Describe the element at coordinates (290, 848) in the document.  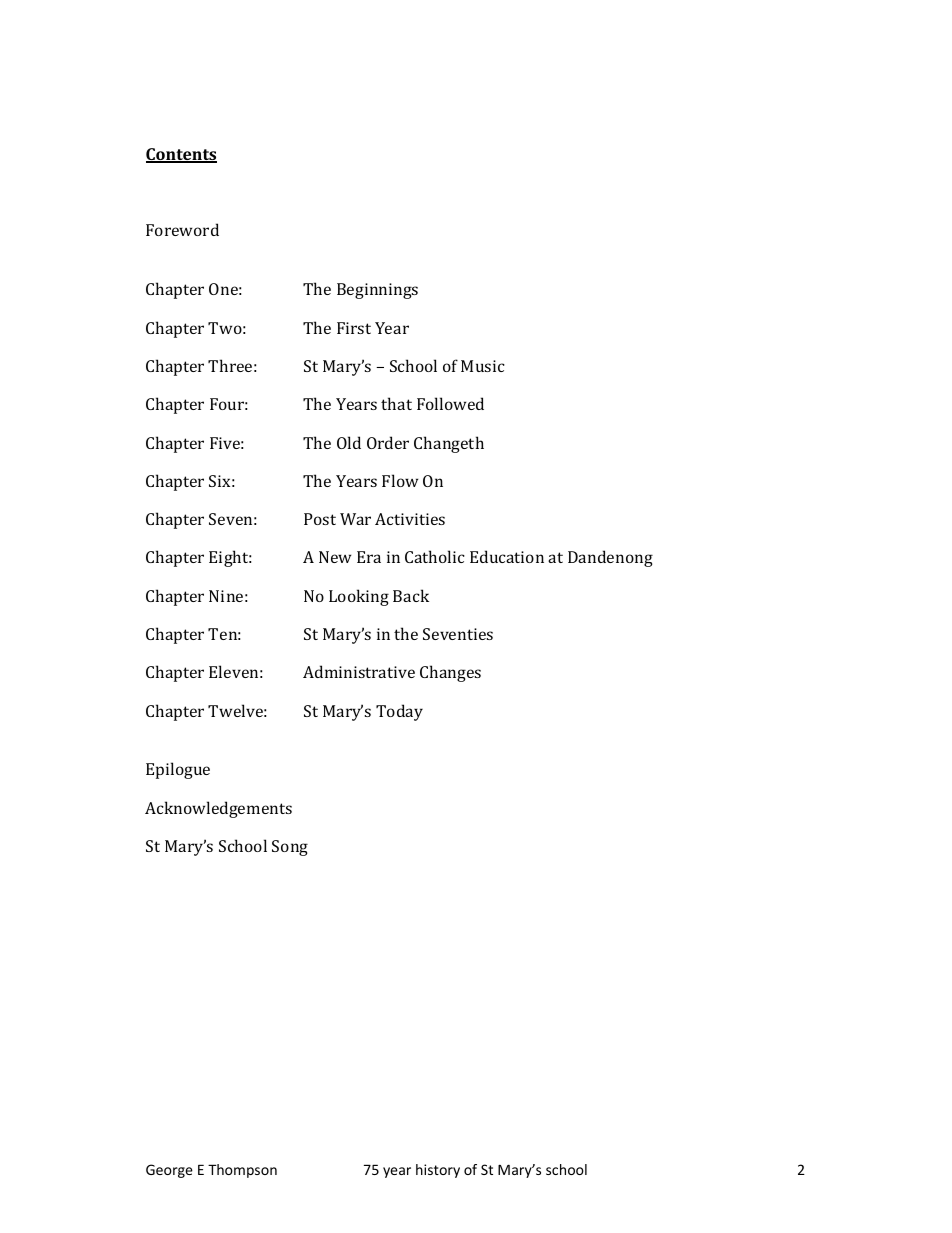
I see `Song` at that location.
